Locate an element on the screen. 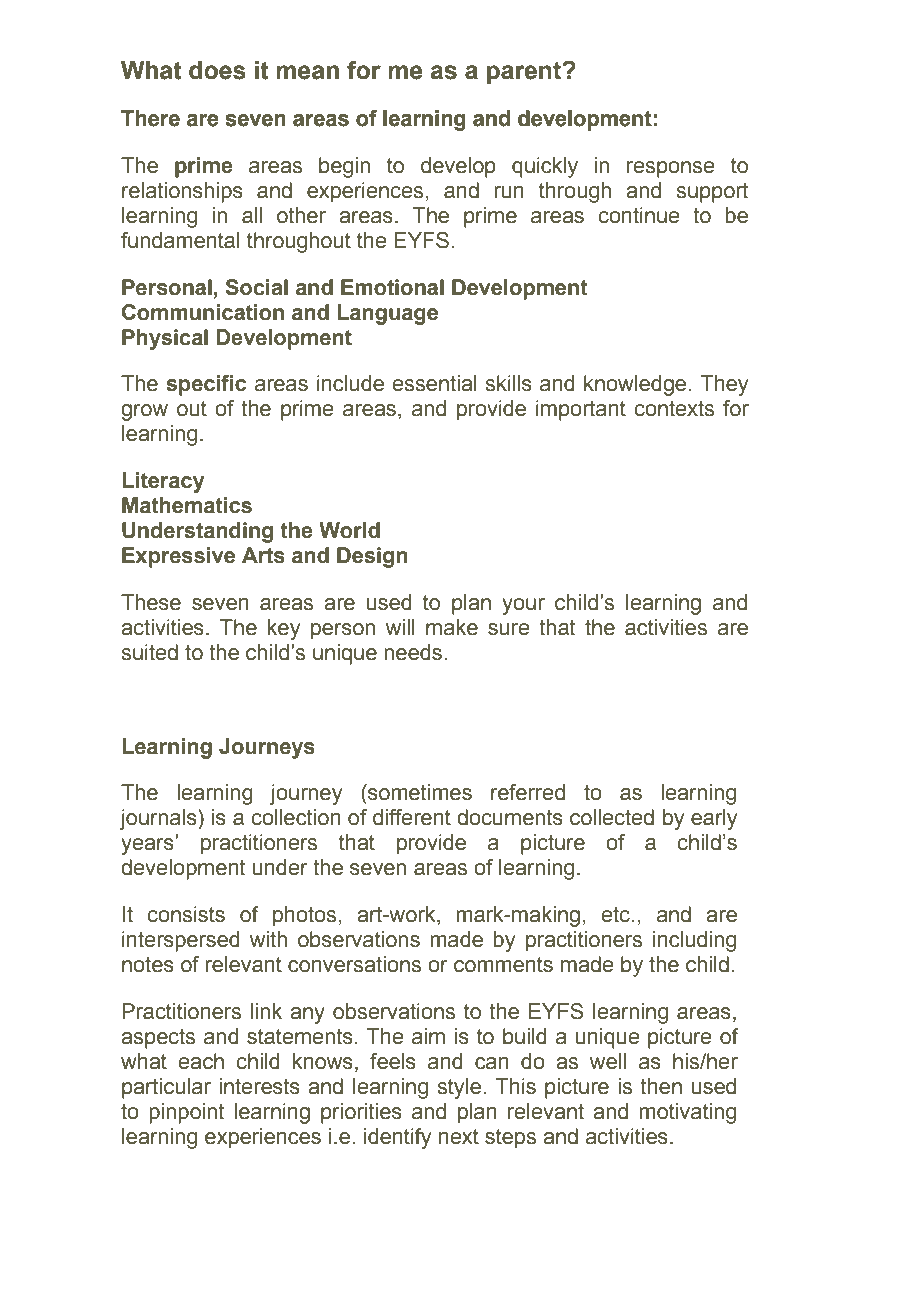  Expressive is located at coordinates (178, 557).
